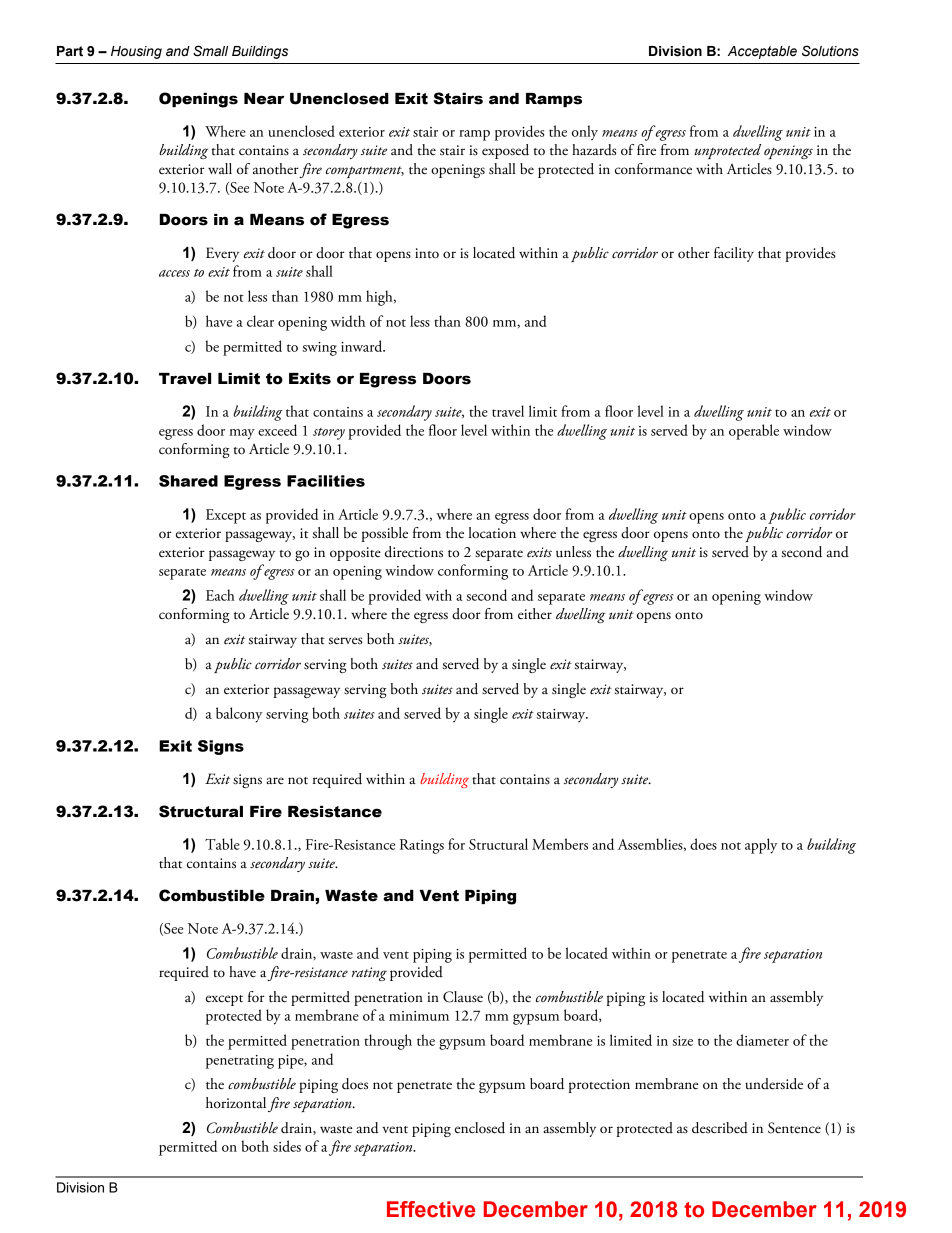  I want to click on Solutions, so click(830, 51).
